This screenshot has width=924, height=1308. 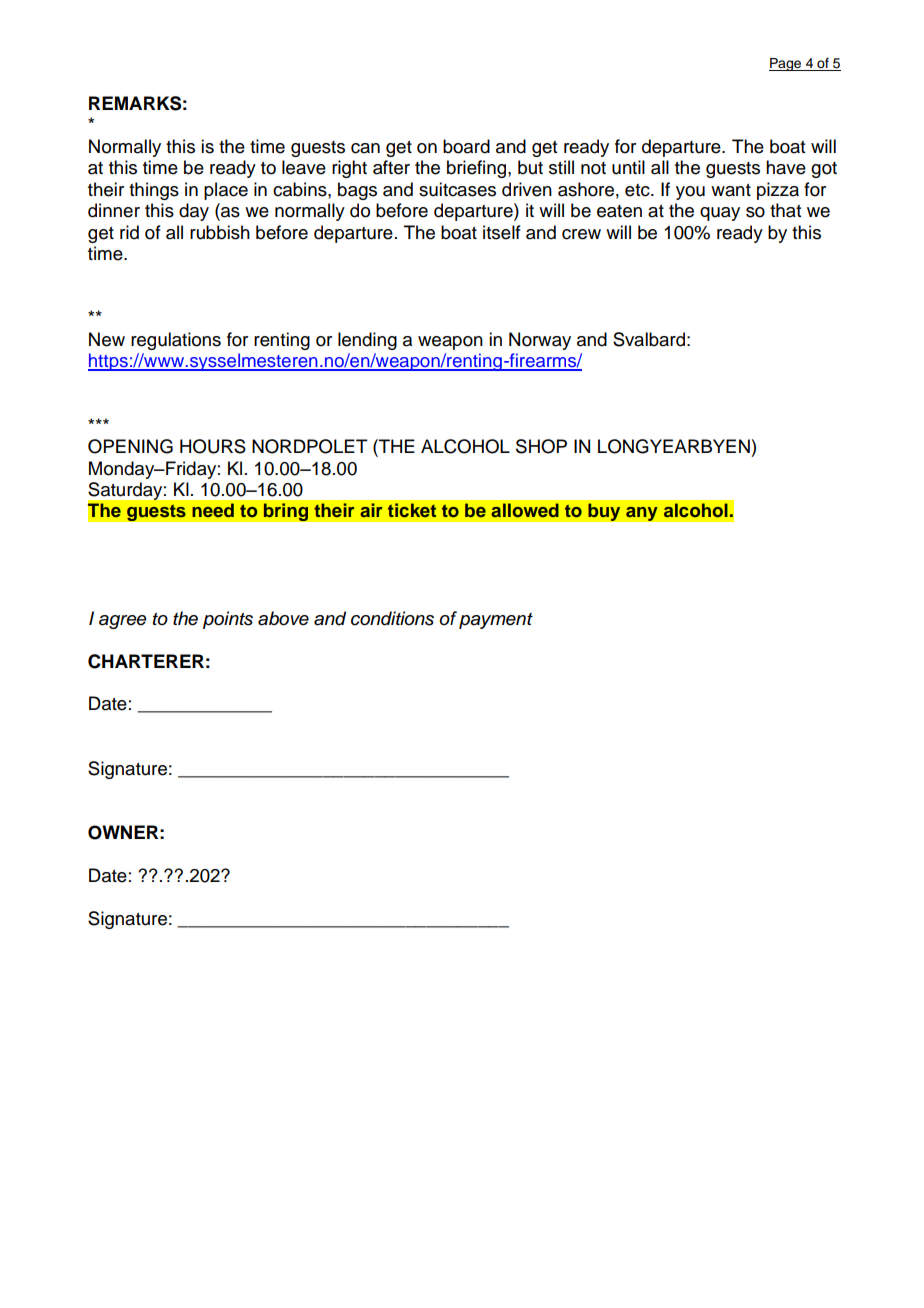 What do you see at coordinates (581, 234) in the screenshot?
I see `crew` at bounding box center [581, 234].
